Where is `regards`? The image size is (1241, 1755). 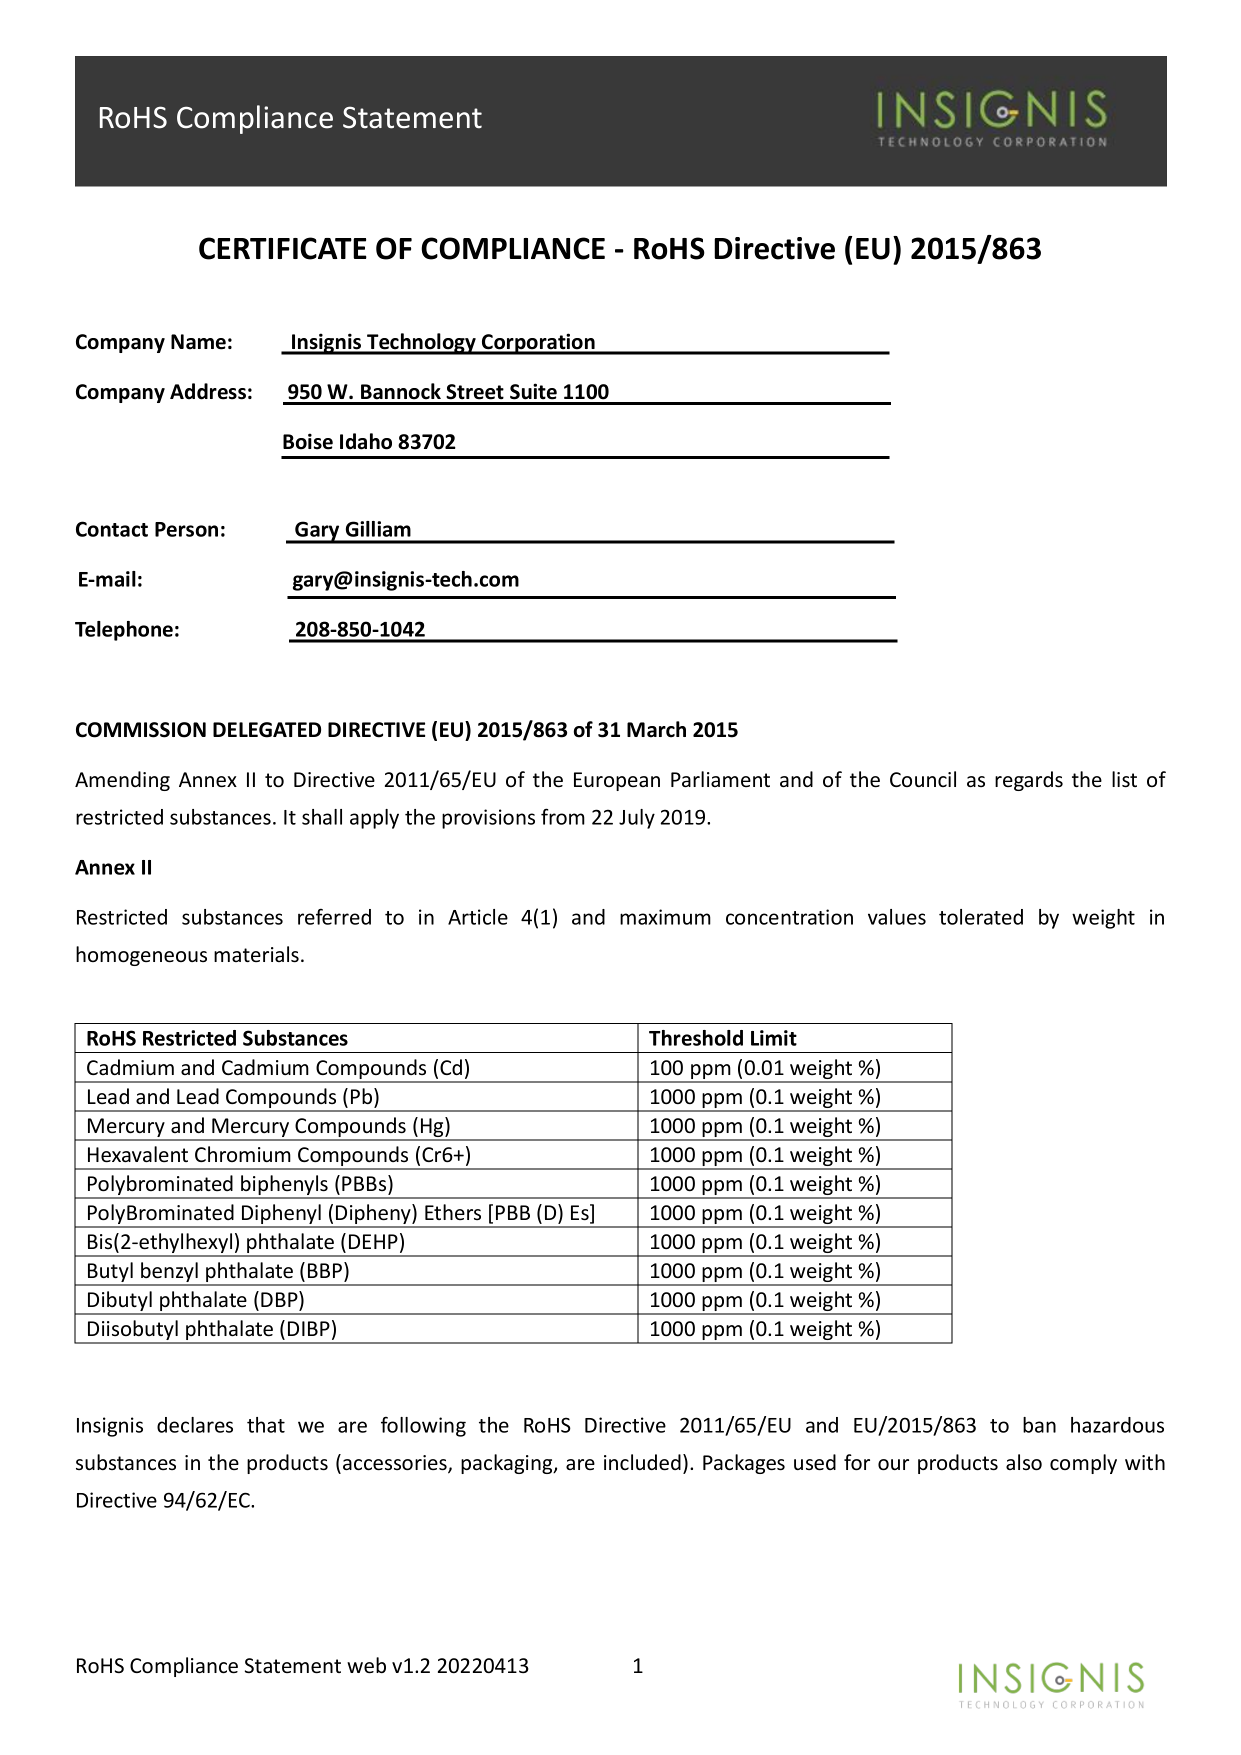
regards is located at coordinates (1029, 781).
